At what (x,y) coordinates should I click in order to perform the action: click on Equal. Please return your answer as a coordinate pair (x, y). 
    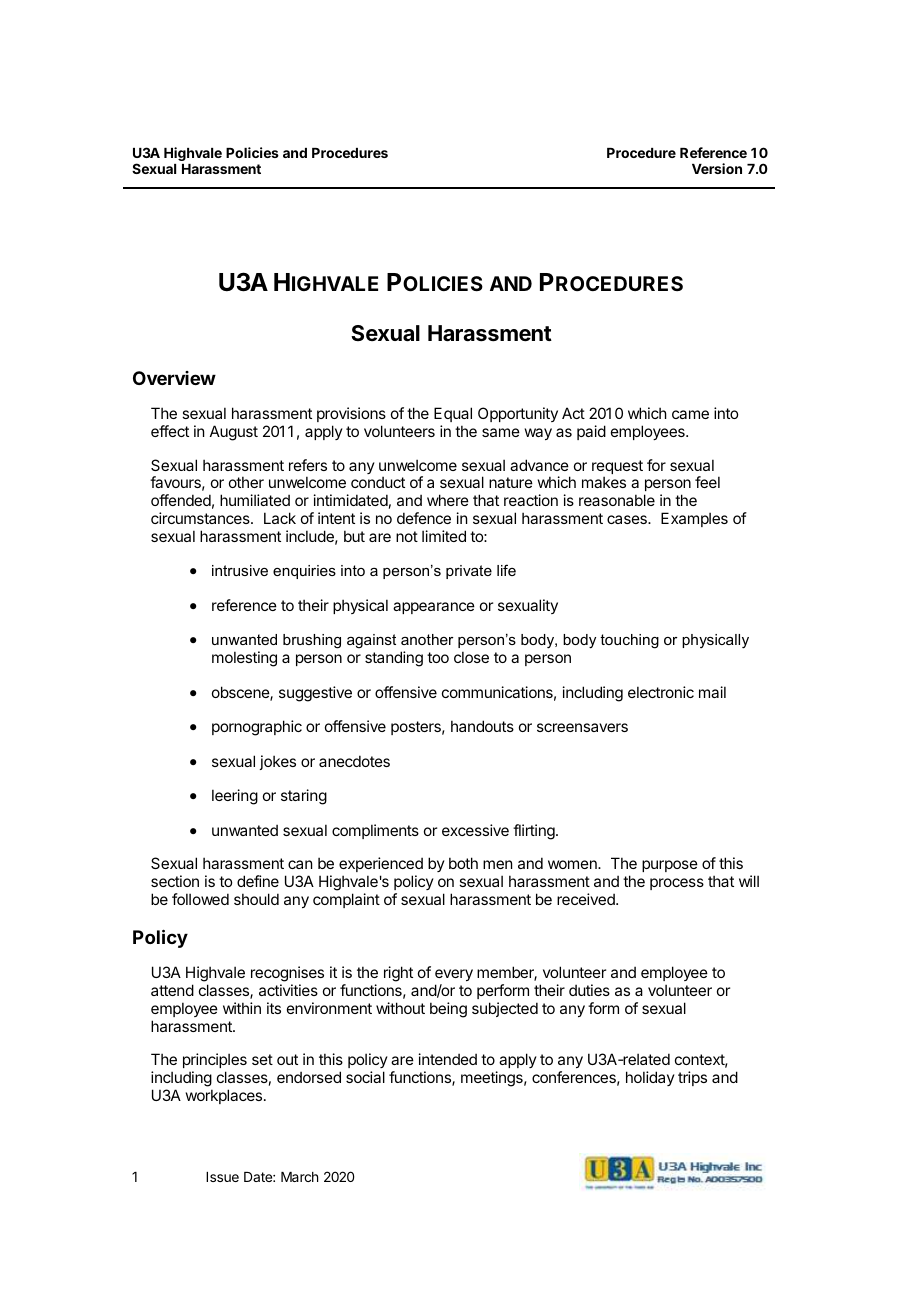
    Looking at the image, I should click on (453, 416).
